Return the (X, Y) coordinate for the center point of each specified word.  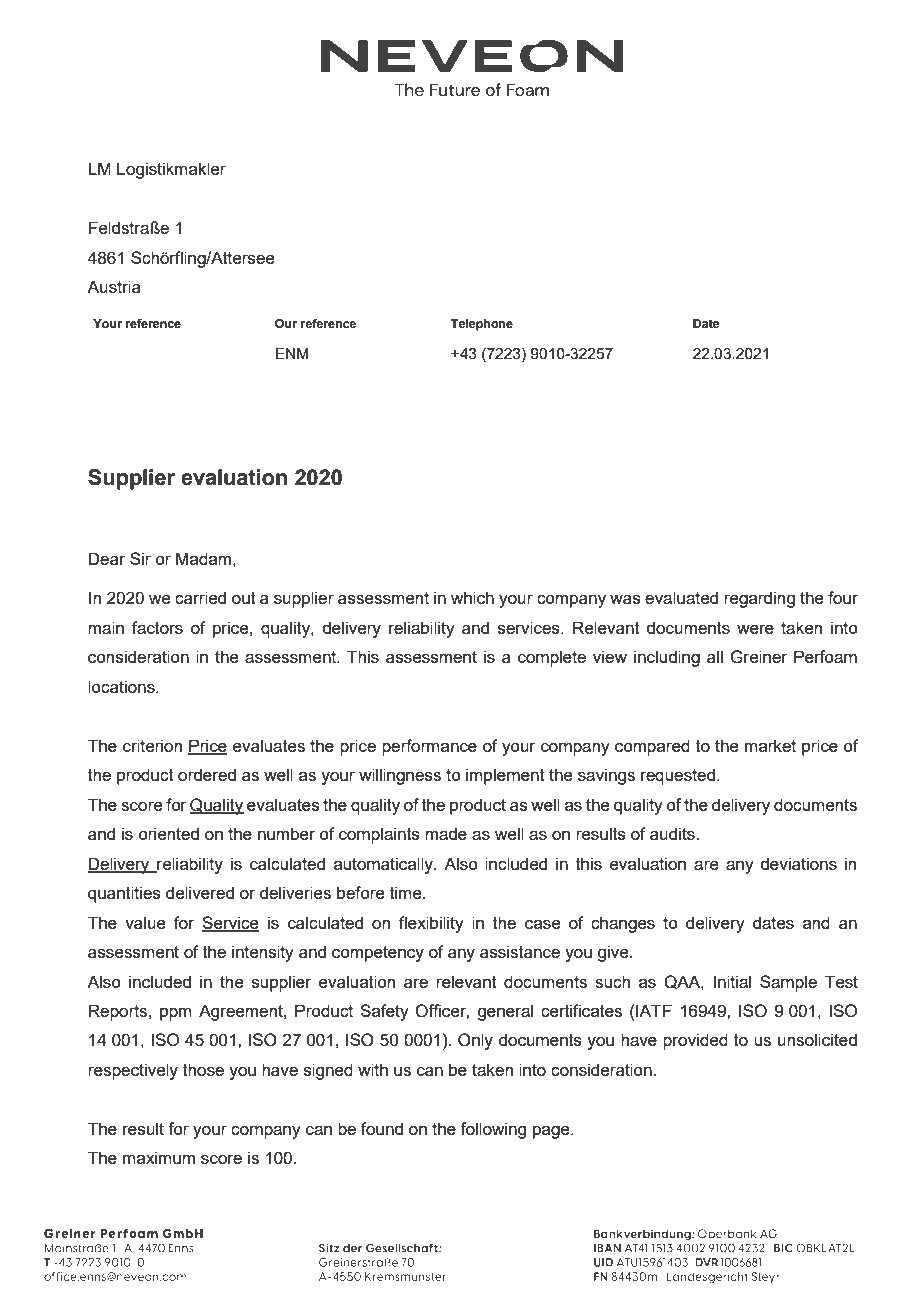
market (770, 745)
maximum (159, 1157)
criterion (152, 745)
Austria (114, 286)
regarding (759, 599)
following (493, 1130)
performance (429, 747)
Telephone (482, 325)
